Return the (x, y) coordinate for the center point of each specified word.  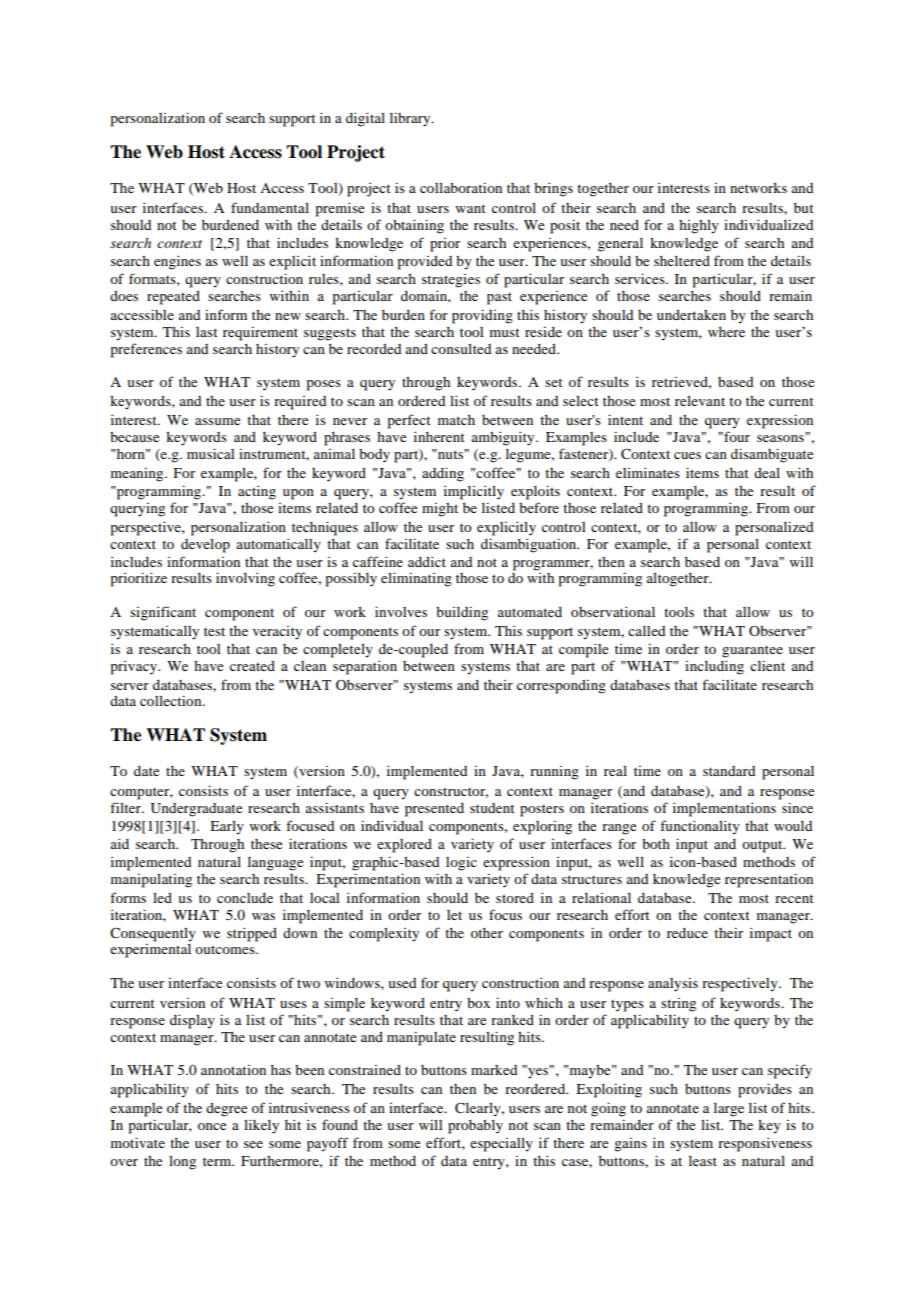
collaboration (461, 187)
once (212, 1126)
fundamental (270, 207)
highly (699, 226)
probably (475, 1127)
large (729, 1110)
